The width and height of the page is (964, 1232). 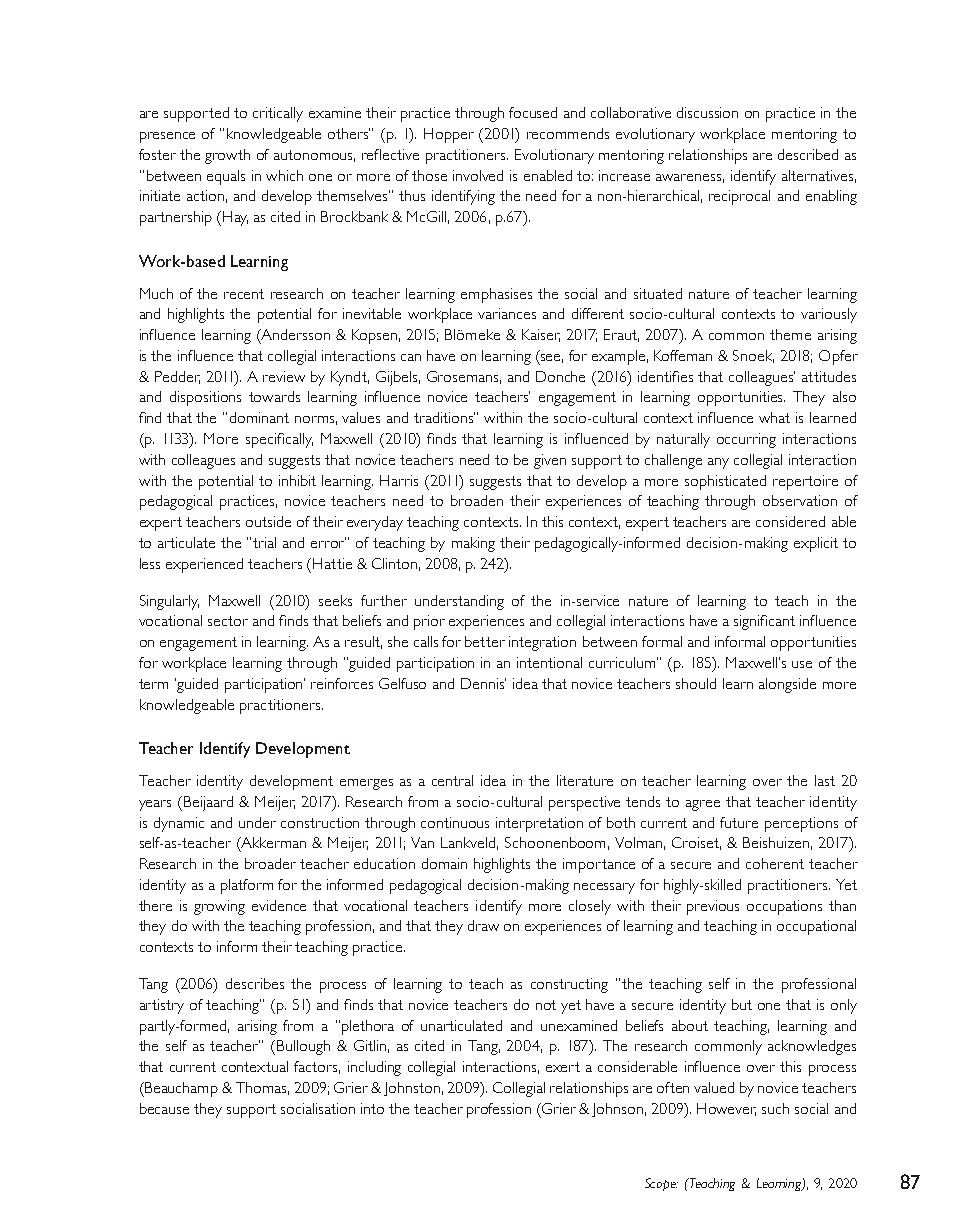 I want to click on Thomas, so click(x=262, y=1088).
